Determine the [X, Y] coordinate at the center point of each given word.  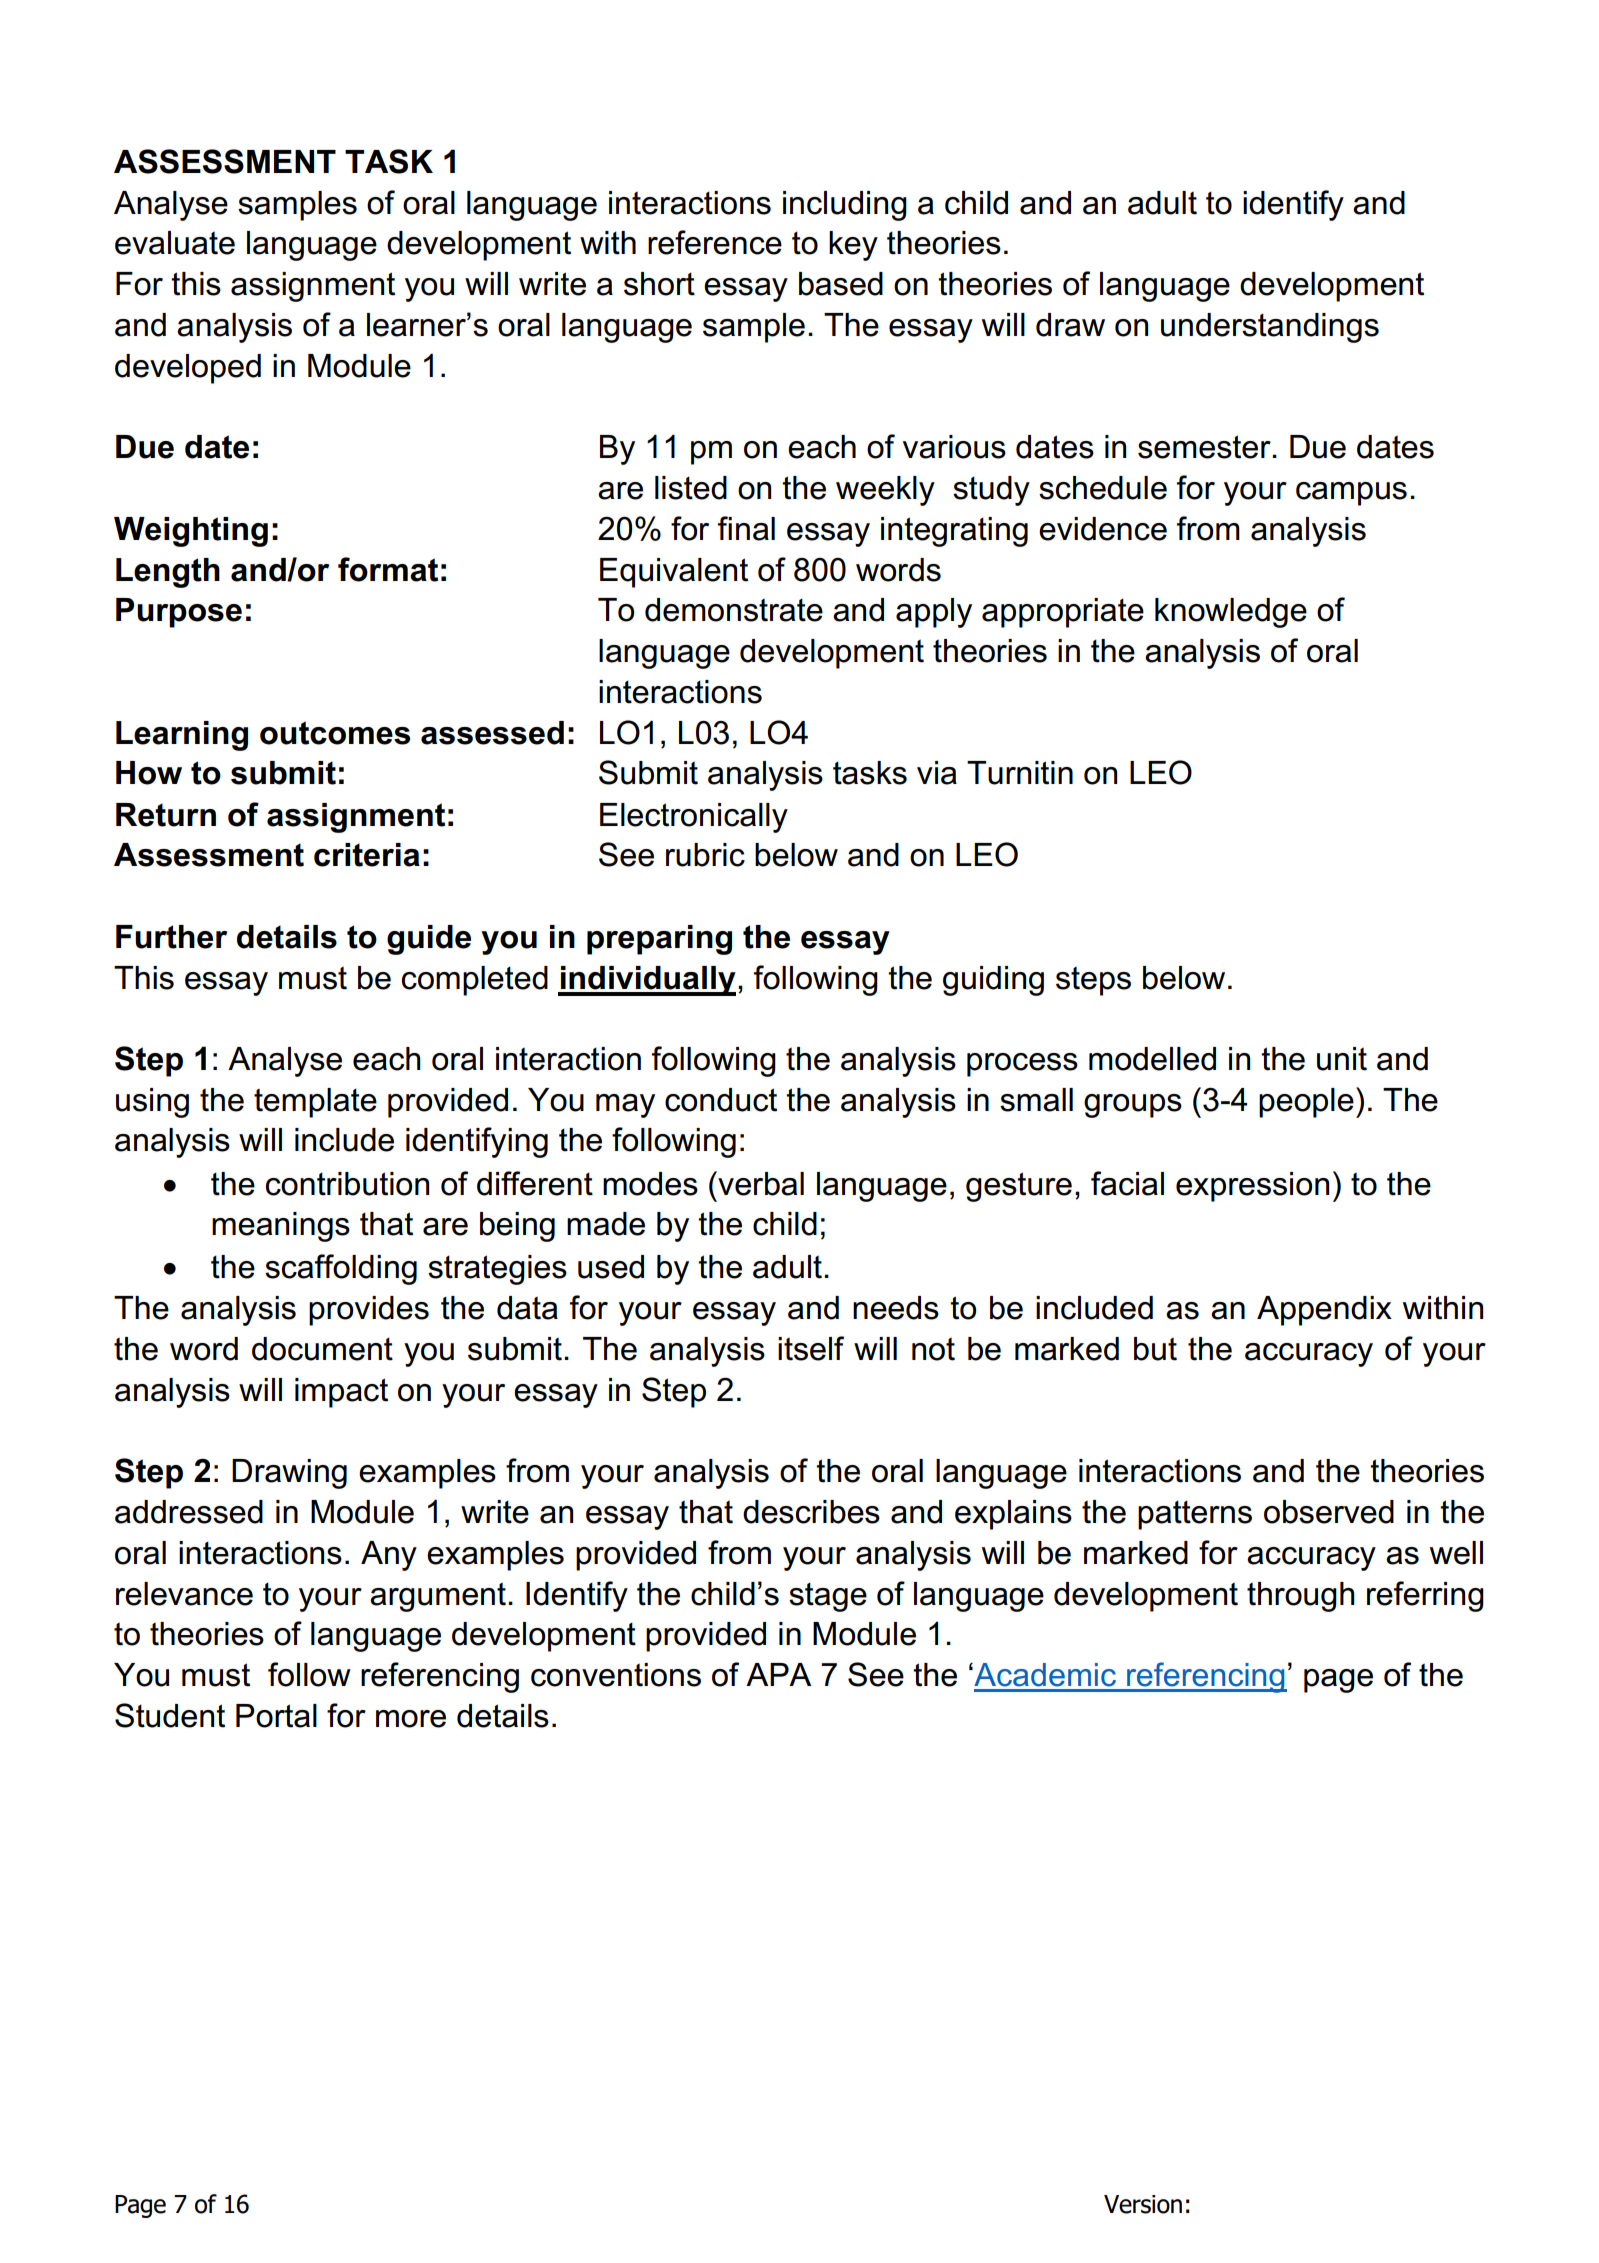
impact [341, 1393]
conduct [721, 1100]
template [315, 1103]
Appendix [1324, 1311]
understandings [1270, 328]
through [1301, 1597]
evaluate [175, 243]
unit [1342, 1059]
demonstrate [734, 610]
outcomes [335, 733]
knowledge [1231, 613]
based [841, 284]
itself [811, 1348]
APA [778, 1674]
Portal [276, 1716]
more [411, 1719]
